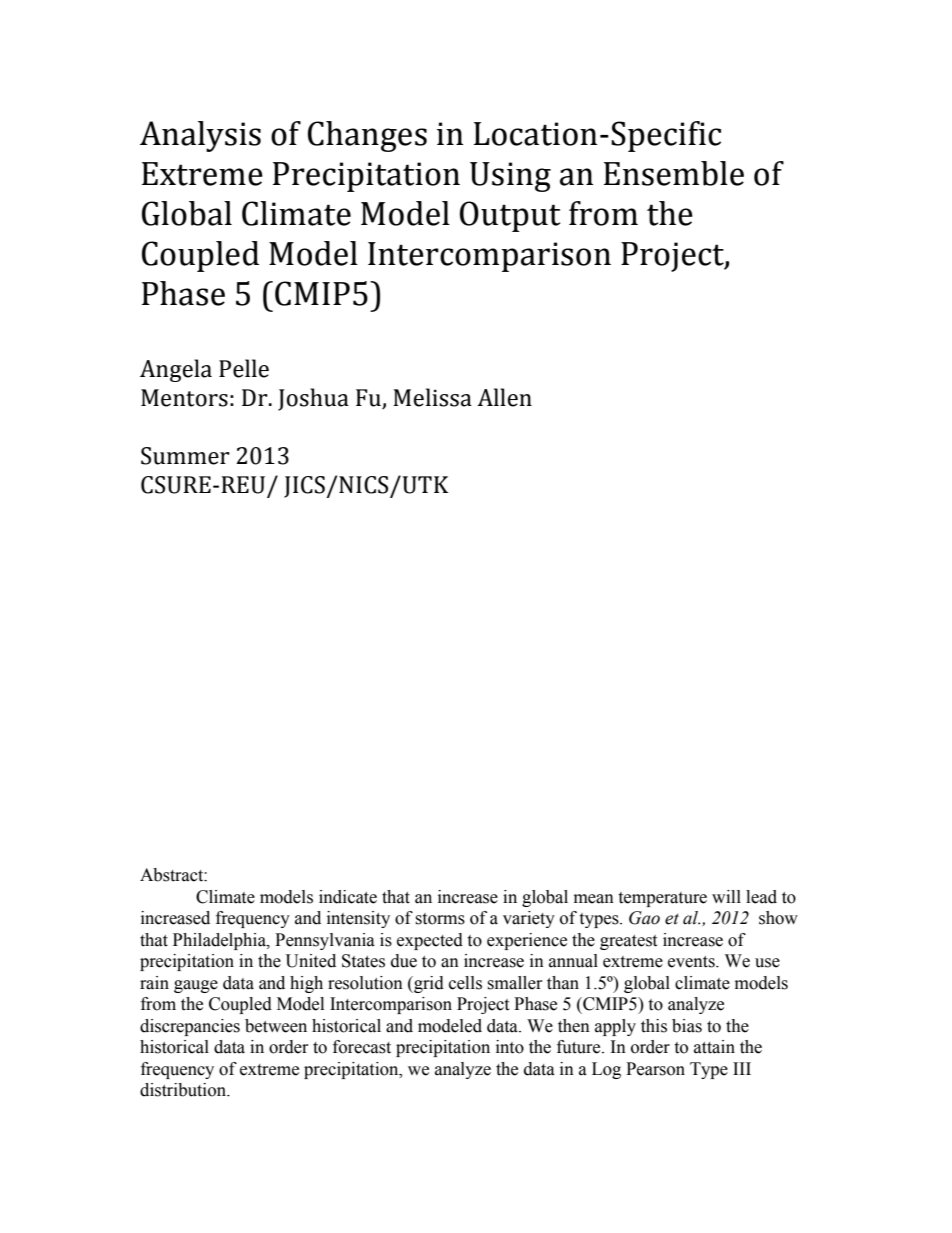 The height and width of the page is (1233, 952). Describe the element at coordinates (726, 896) in the page. I see `will` at that location.
